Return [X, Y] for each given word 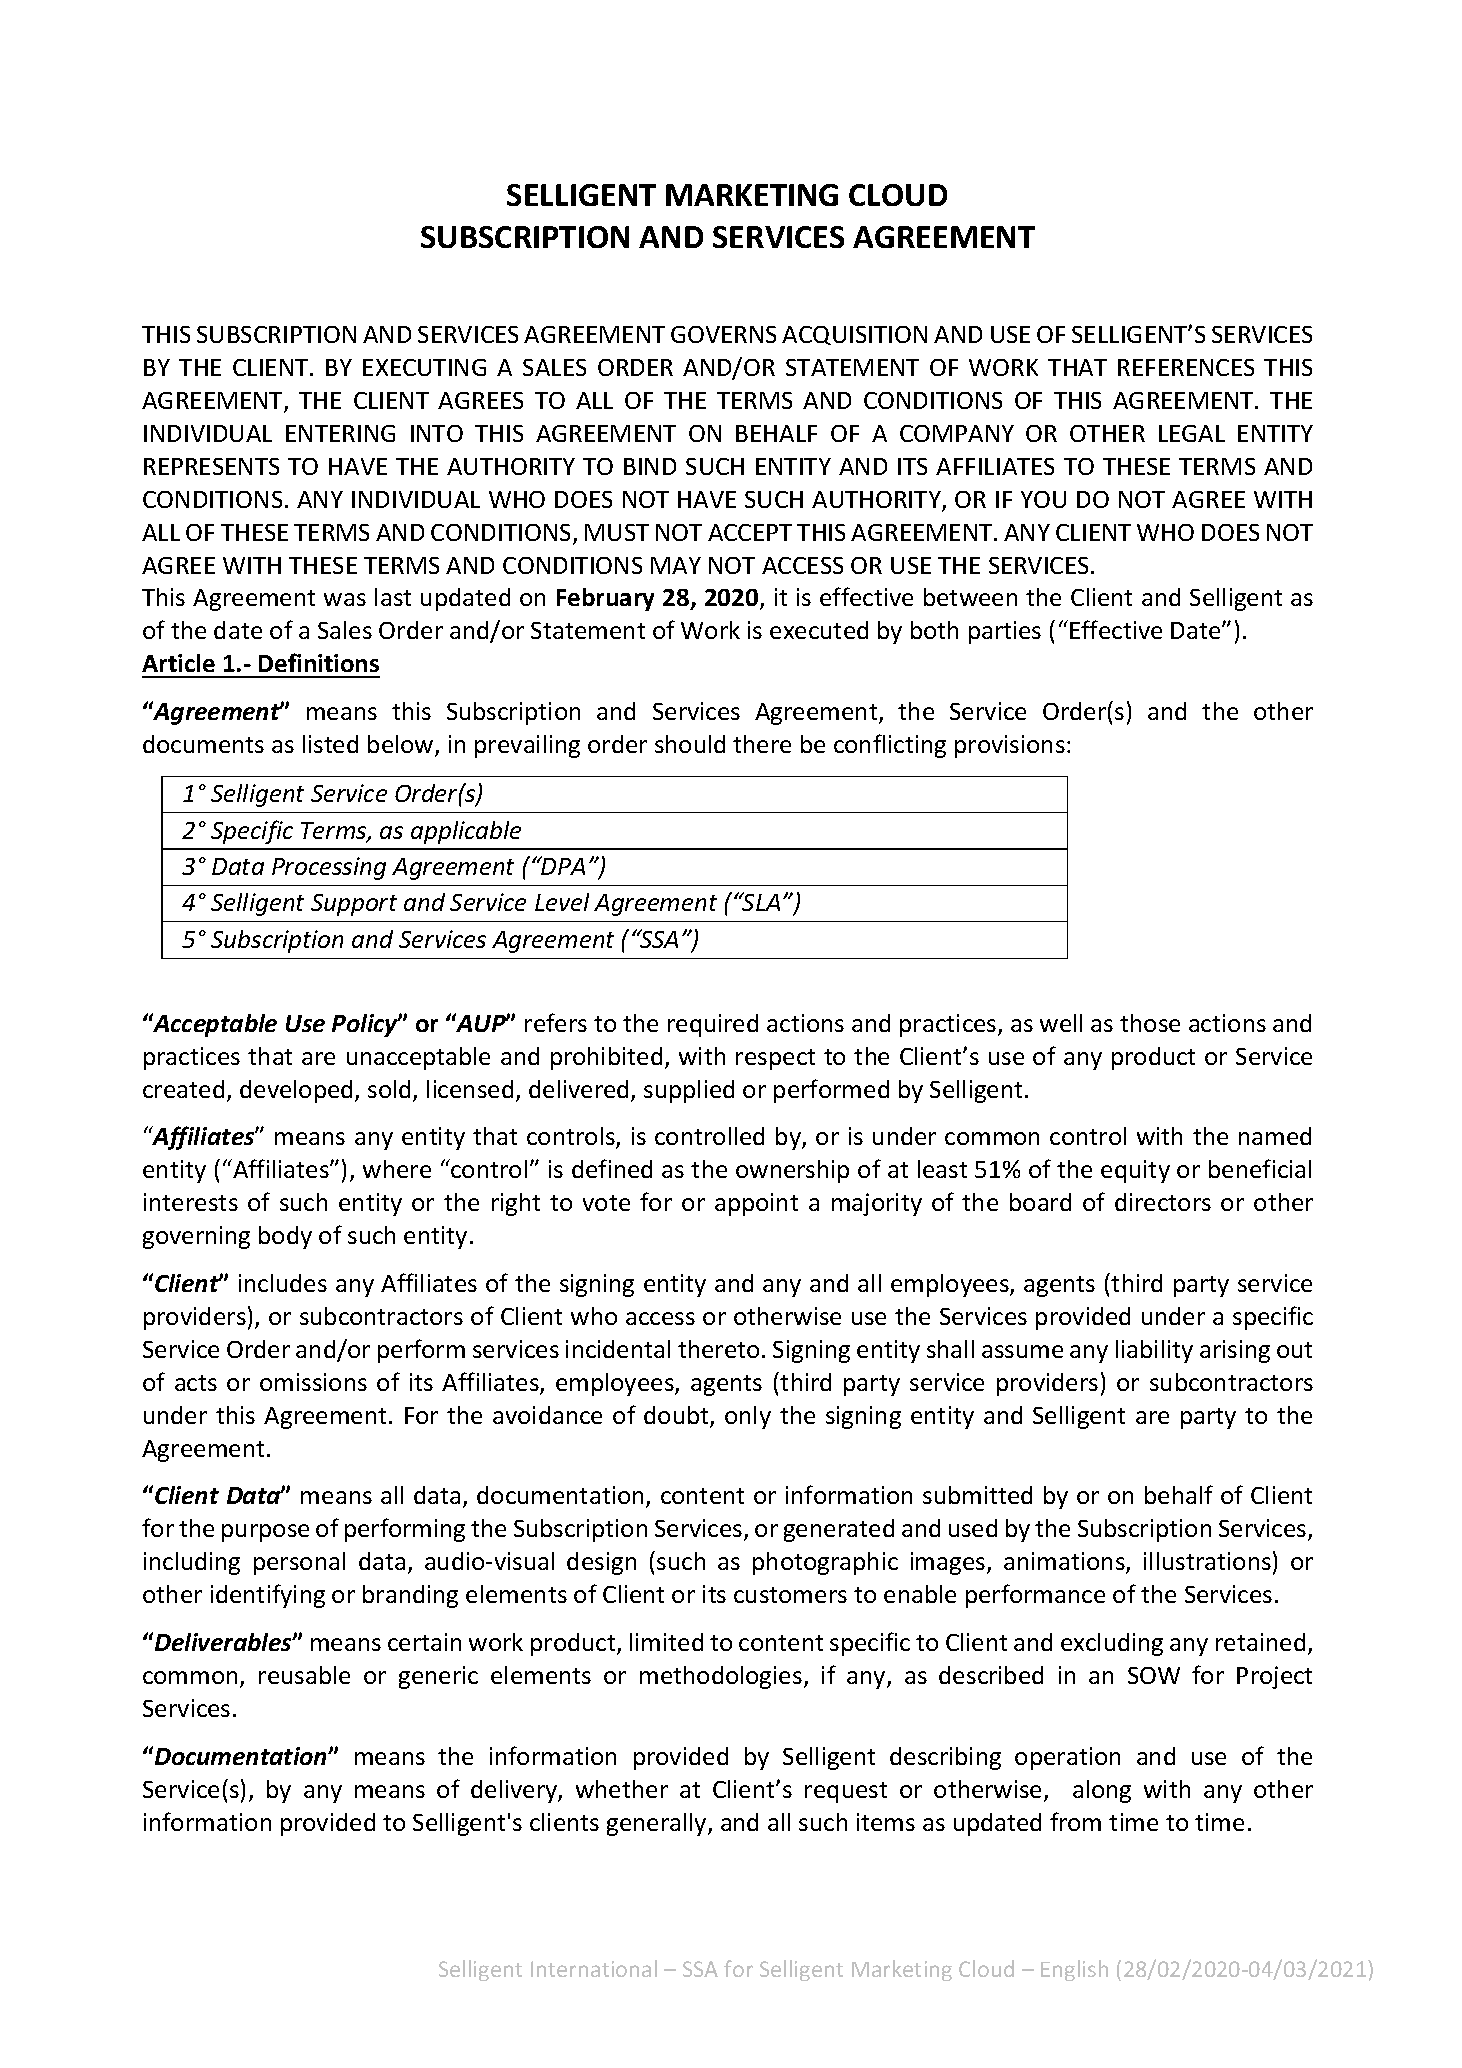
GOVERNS [723, 334]
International [594, 1968]
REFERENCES [1186, 367]
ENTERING [340, 433]
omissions [313, 1382]
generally [658, 1824]
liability [1154, 1351]
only [748, 1417]
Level [562, 902]
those [1150, 1023]
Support [354, 905]
